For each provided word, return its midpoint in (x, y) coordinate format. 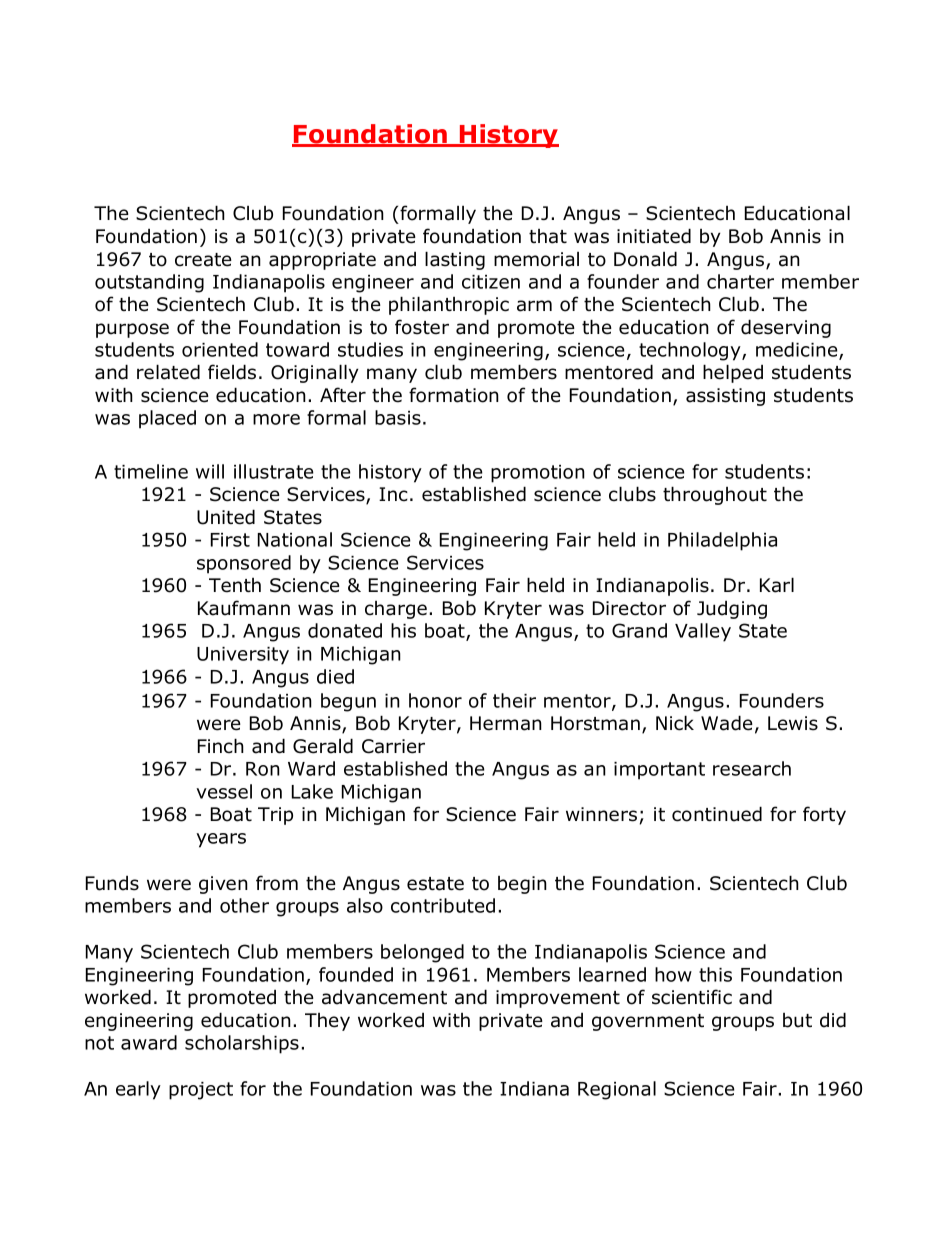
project (201, 1091)
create (203, 260)
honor (435, 700)
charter (740, 281)
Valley (703, 632)
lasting (455, 260)
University (243, 656)
